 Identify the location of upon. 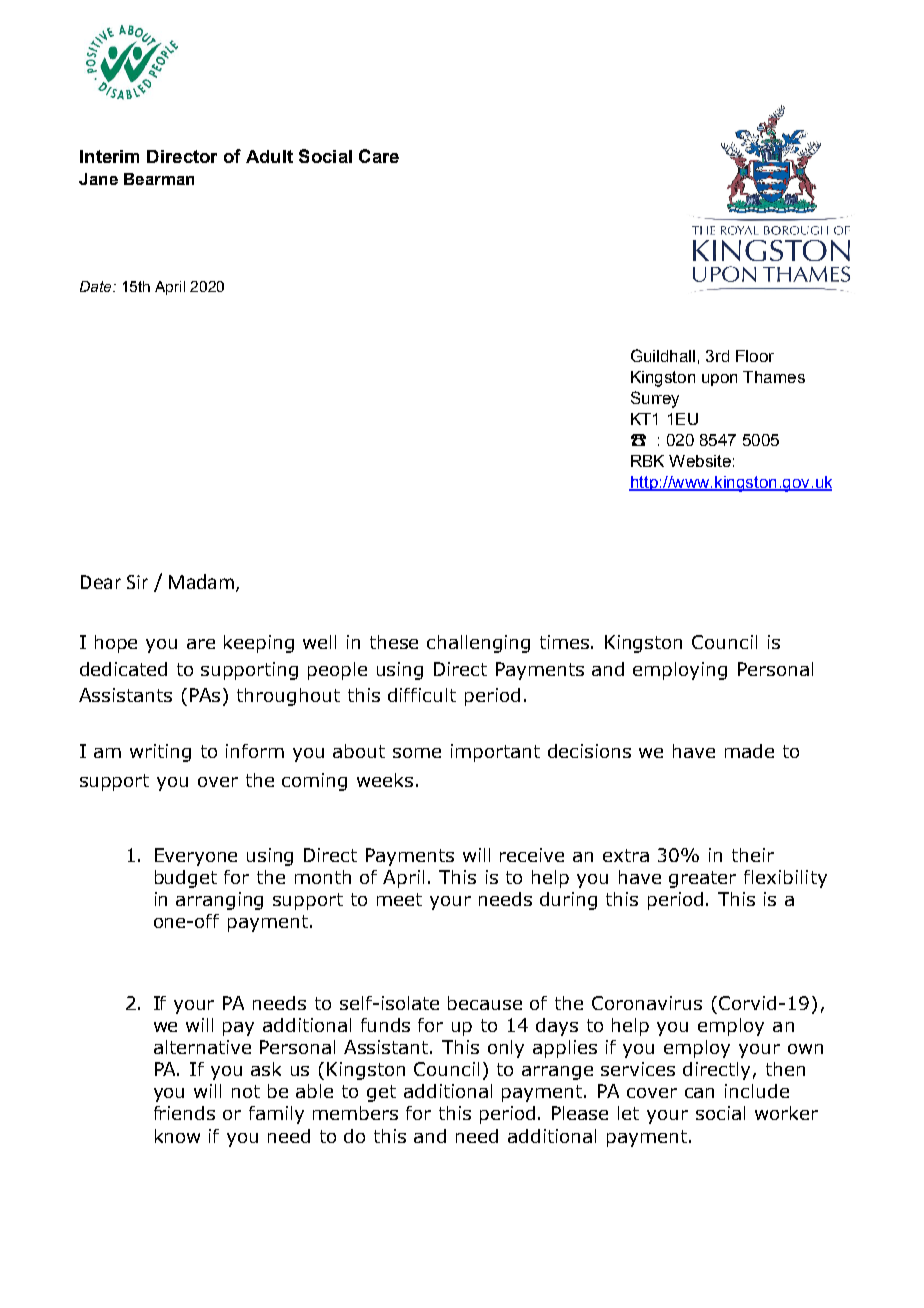
(719, 380).
